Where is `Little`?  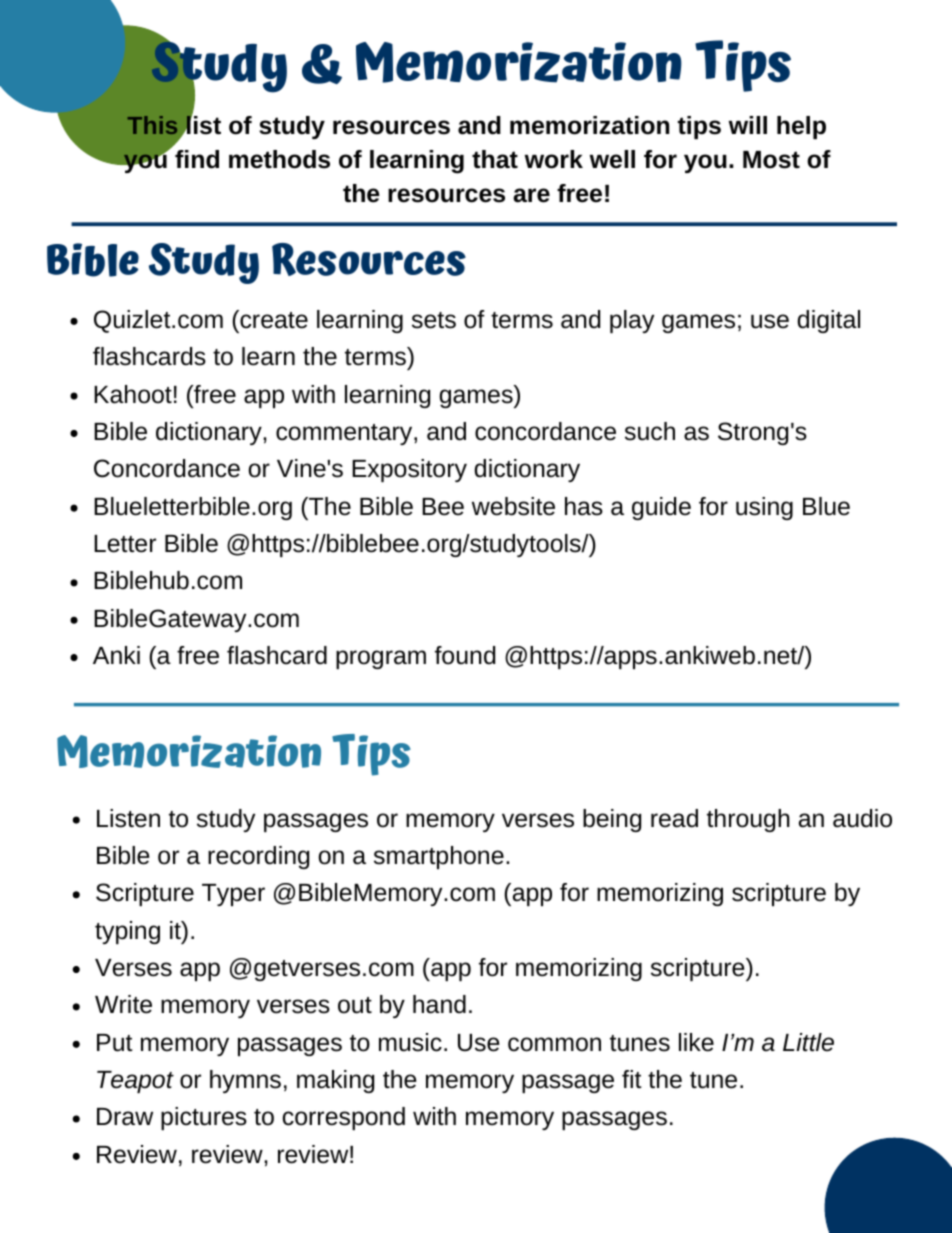 Little is located at coordinates (808, 1042).
